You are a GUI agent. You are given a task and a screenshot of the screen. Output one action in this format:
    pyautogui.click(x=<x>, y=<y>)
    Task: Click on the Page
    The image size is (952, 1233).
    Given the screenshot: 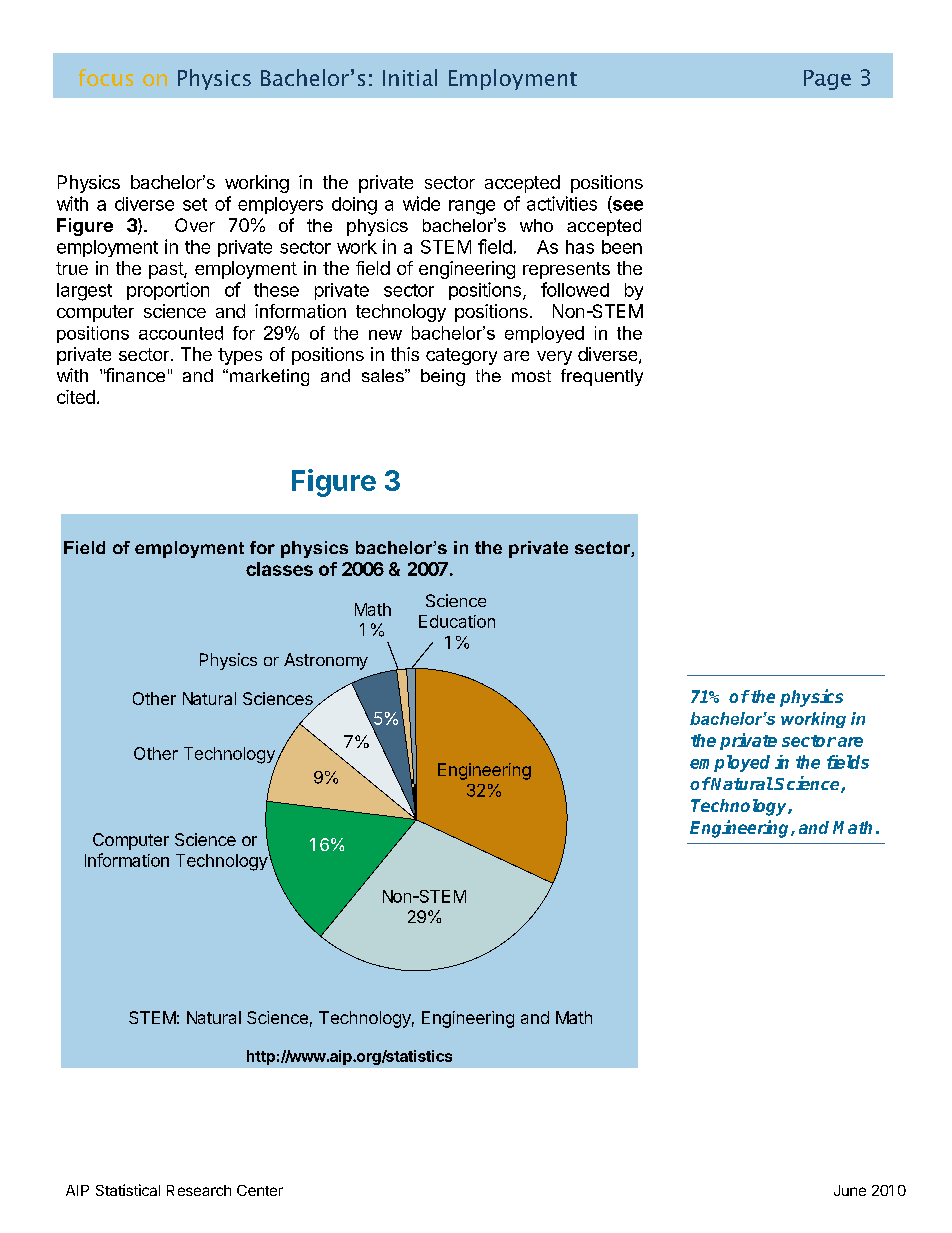 What is the action you would take?
    pyautogui.click(x=827, y=80)
